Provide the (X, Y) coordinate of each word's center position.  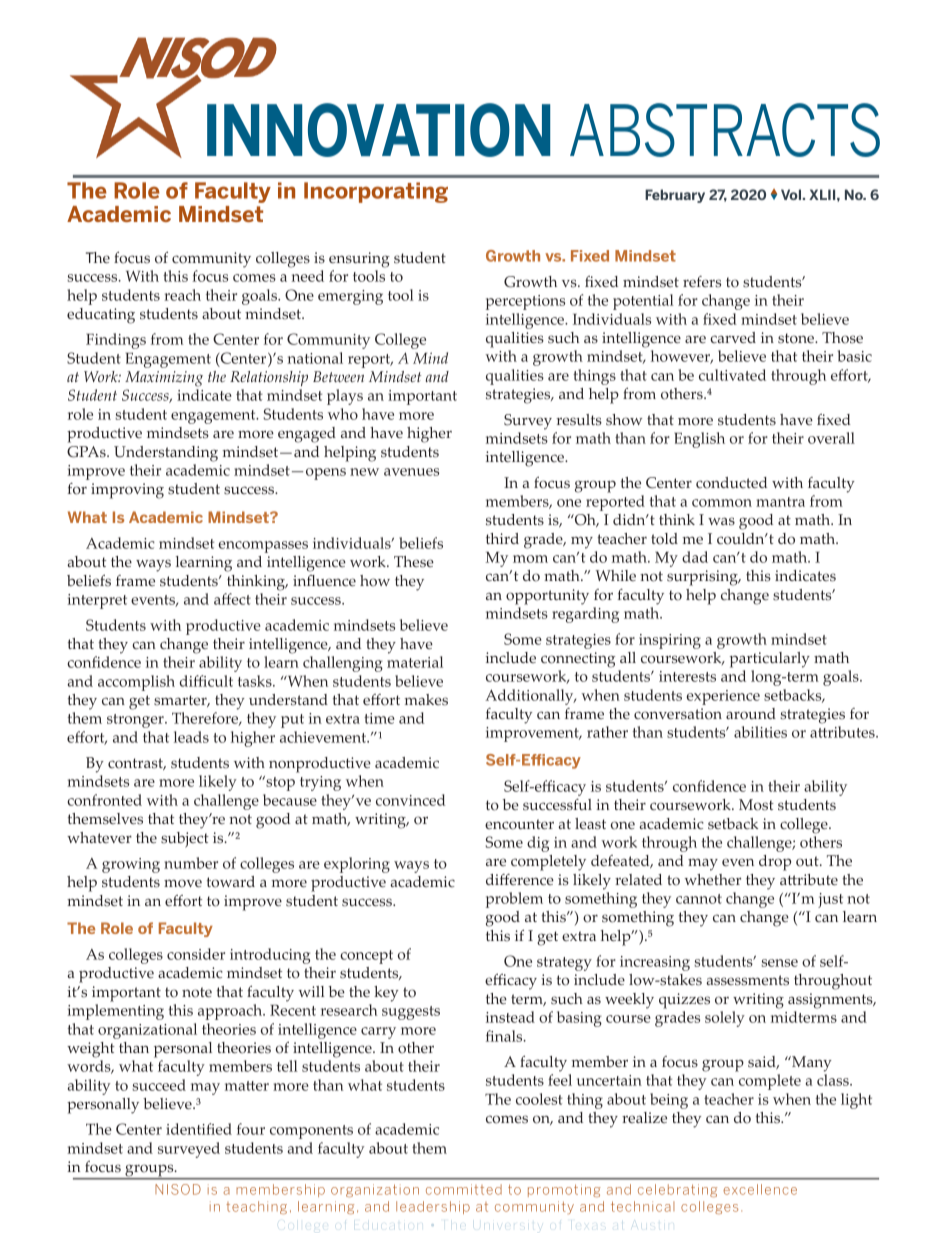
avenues (411, 472)
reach (182, 295)
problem (514, 900)
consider (196, 954)
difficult (206, 681)
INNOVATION (378, 130)
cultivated (732, 375)
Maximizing (164, 379)
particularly (770, 660)
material (415, 662)
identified (199, 1129)
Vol (792, 194)
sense (780, 963)
